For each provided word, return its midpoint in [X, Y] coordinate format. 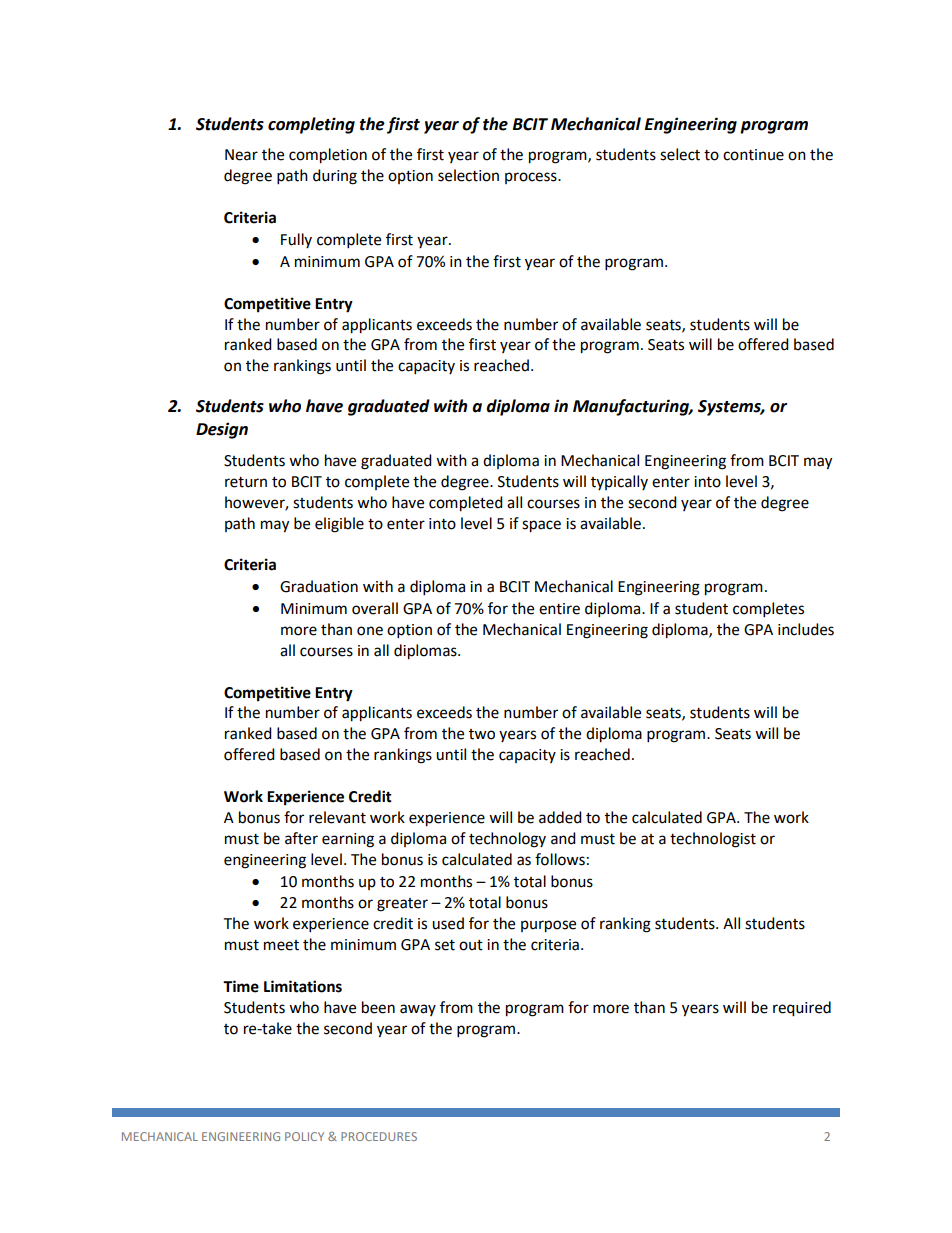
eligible [339, 525]
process [532, 178]
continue [753, 155]
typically [619, 482]
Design [222, 430]
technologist [713, 840]
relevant [337, 817]
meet [281, 945]
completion [328, 156]
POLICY [304, 1136]
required [802, 1009]
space [541, 526]
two [482, 734]
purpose [548, 926]
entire [559, 609]
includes [806, 629]
